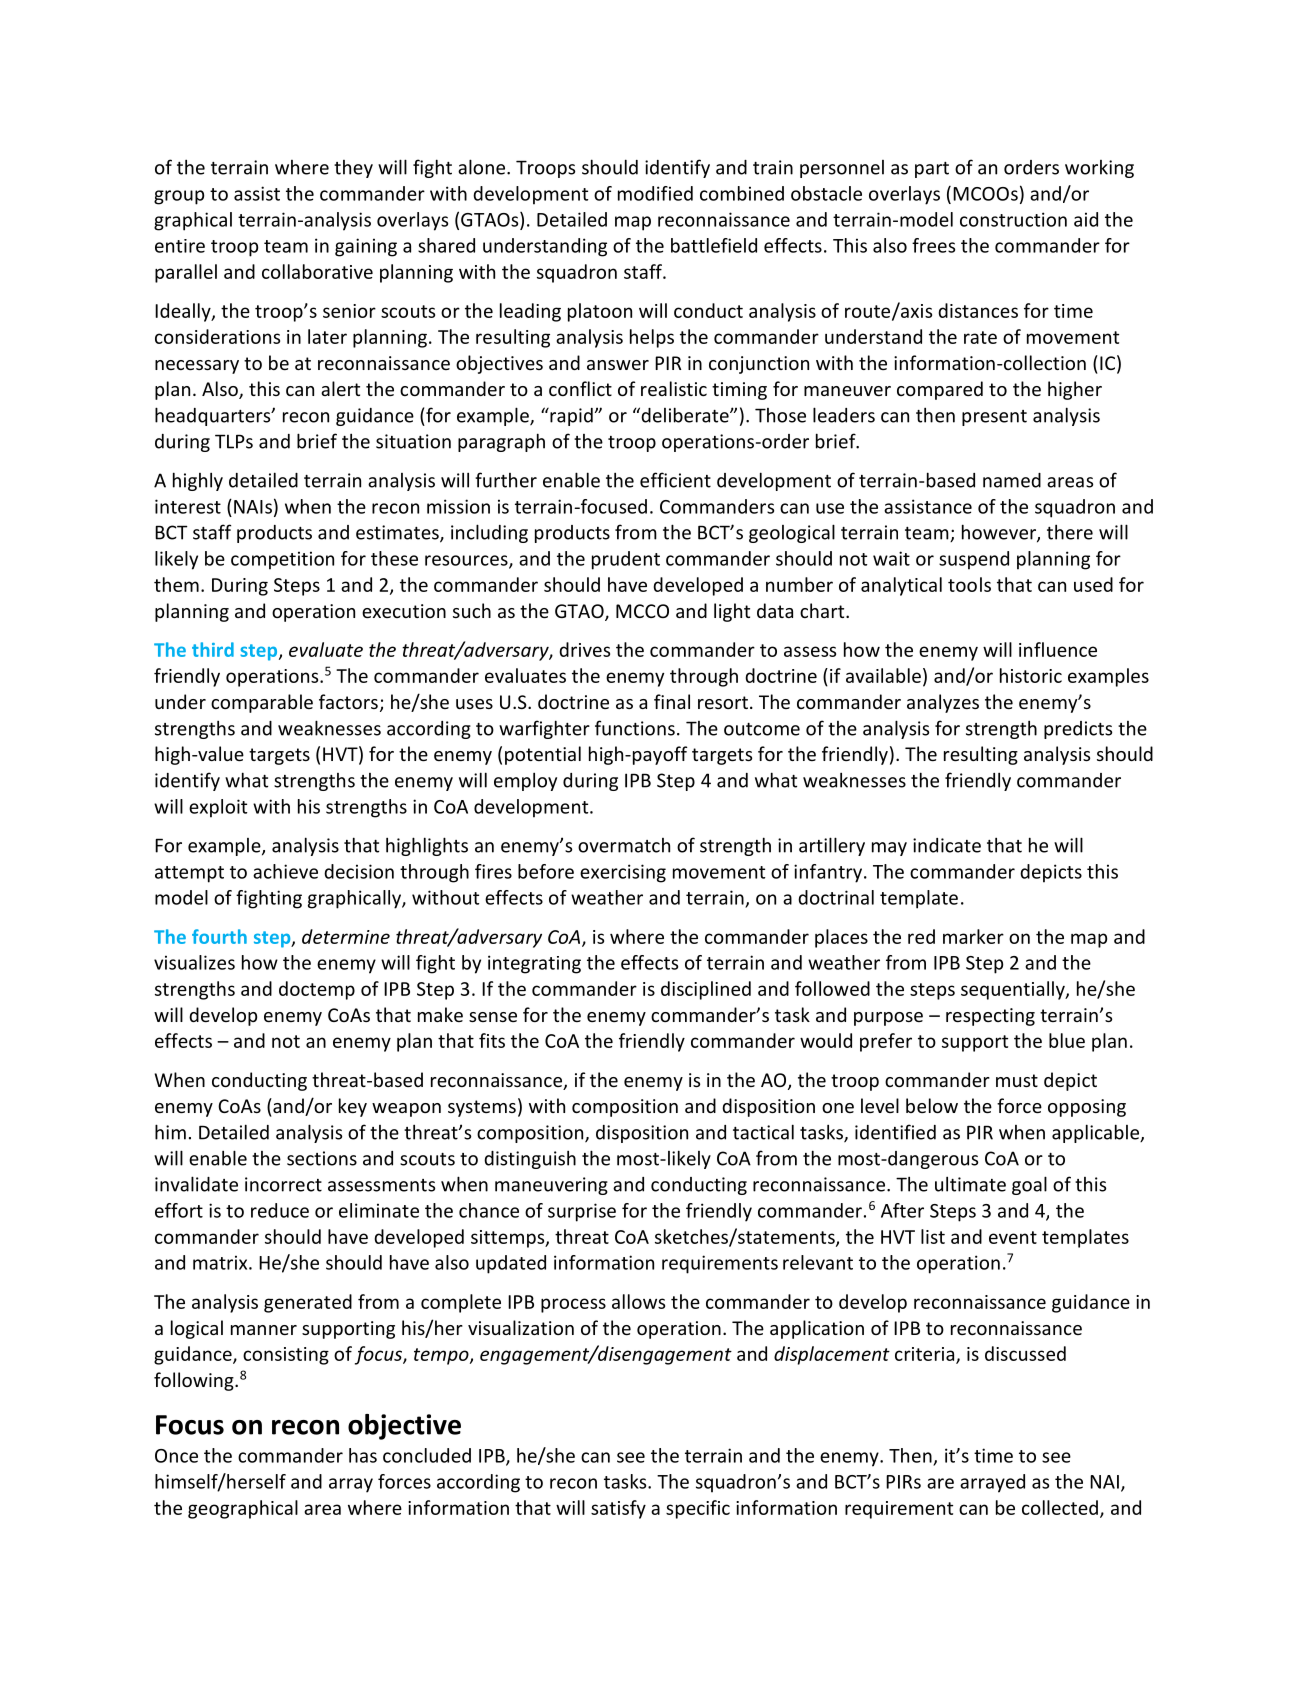 The width and height of the page is (1309, 1694). What do you see at coordinates (626, 560) in the page?
I see `prudent` at bounding box center [626, 560].
